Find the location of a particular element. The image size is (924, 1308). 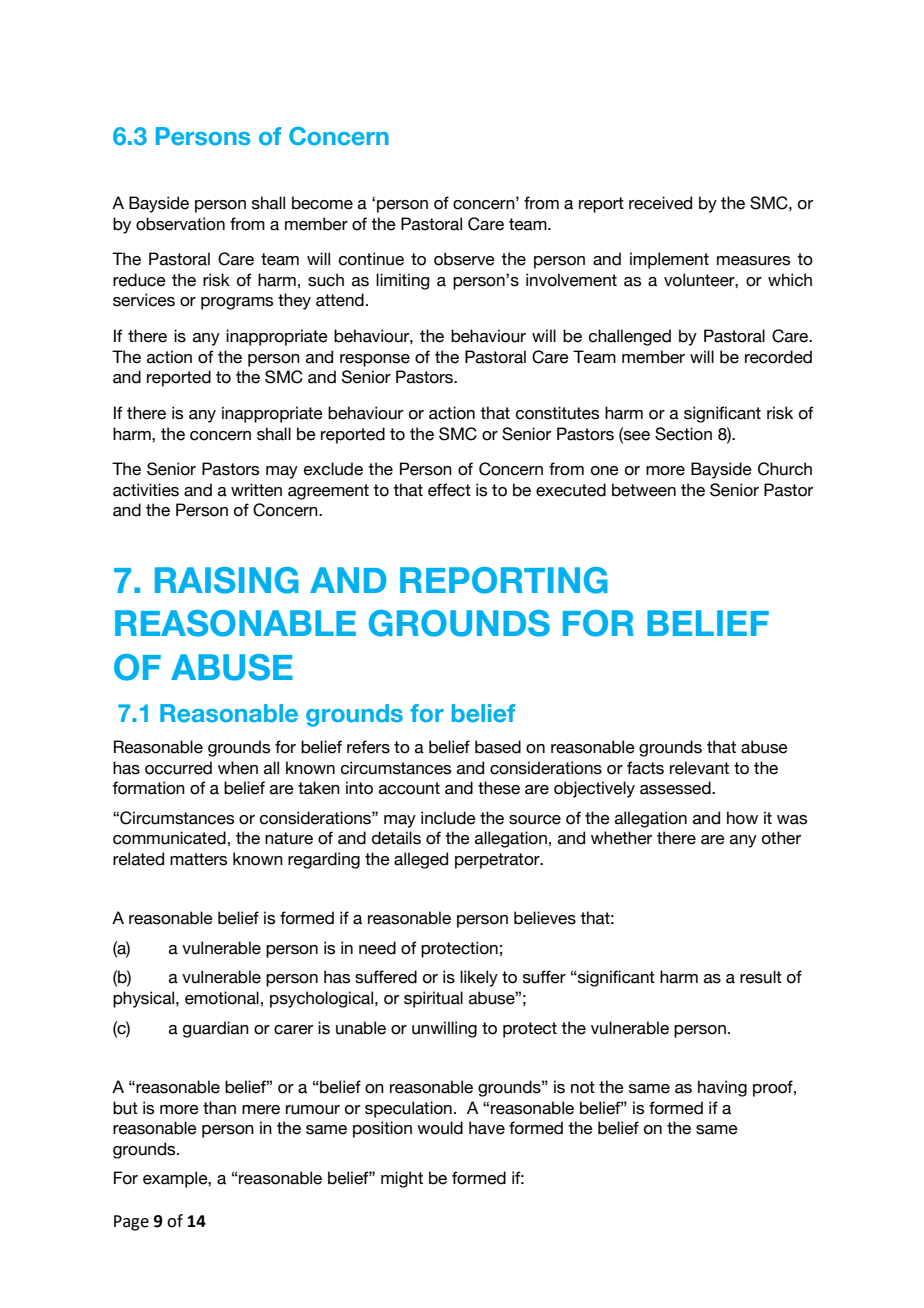

effect is located at coordinates (449, 490).
